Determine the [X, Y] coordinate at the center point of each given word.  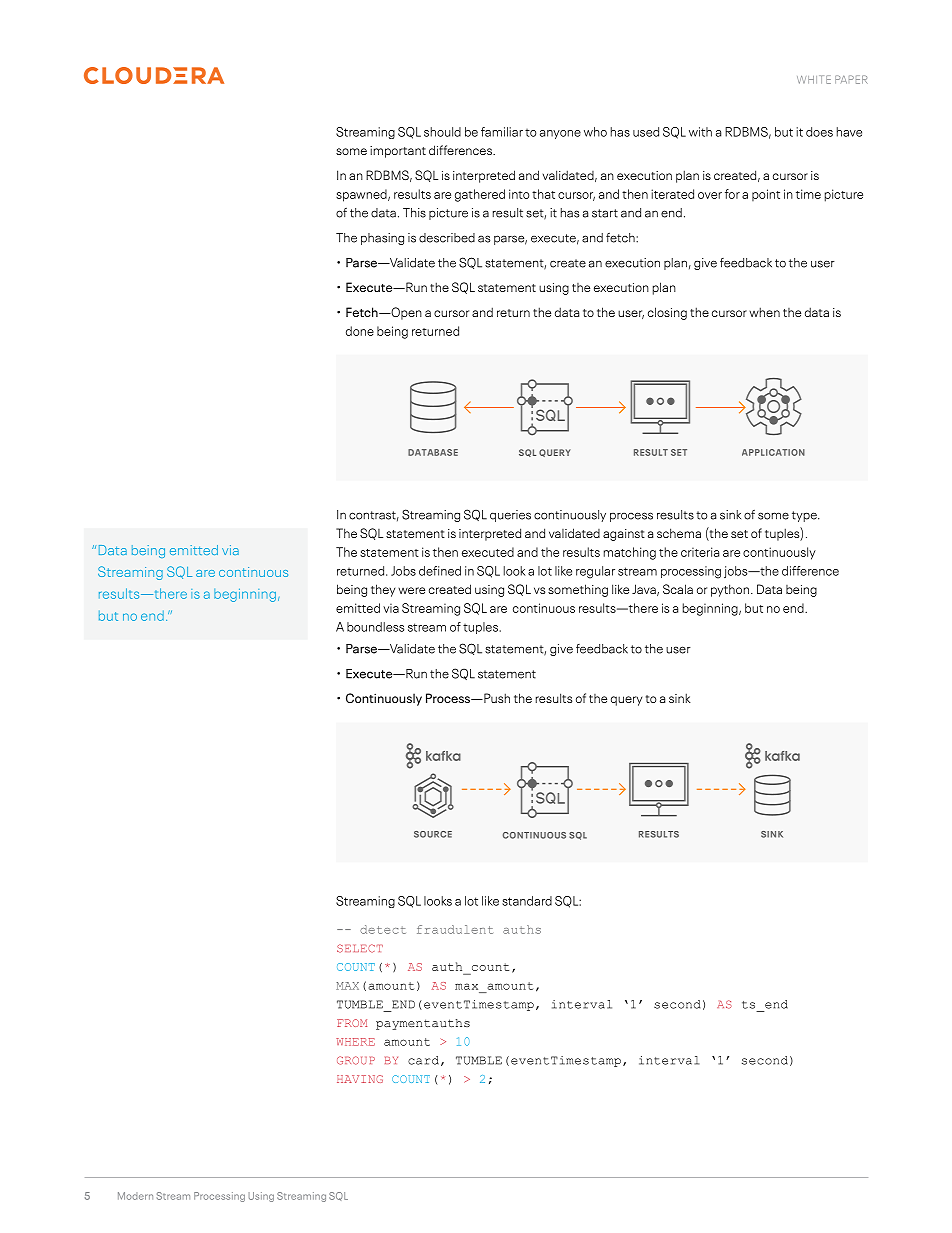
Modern [135, 1196]
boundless [375, 627]
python [730, 590]
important [398, 152]
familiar [502, 132]
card [423, 1060]
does [819, 132]
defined [440, 571]
